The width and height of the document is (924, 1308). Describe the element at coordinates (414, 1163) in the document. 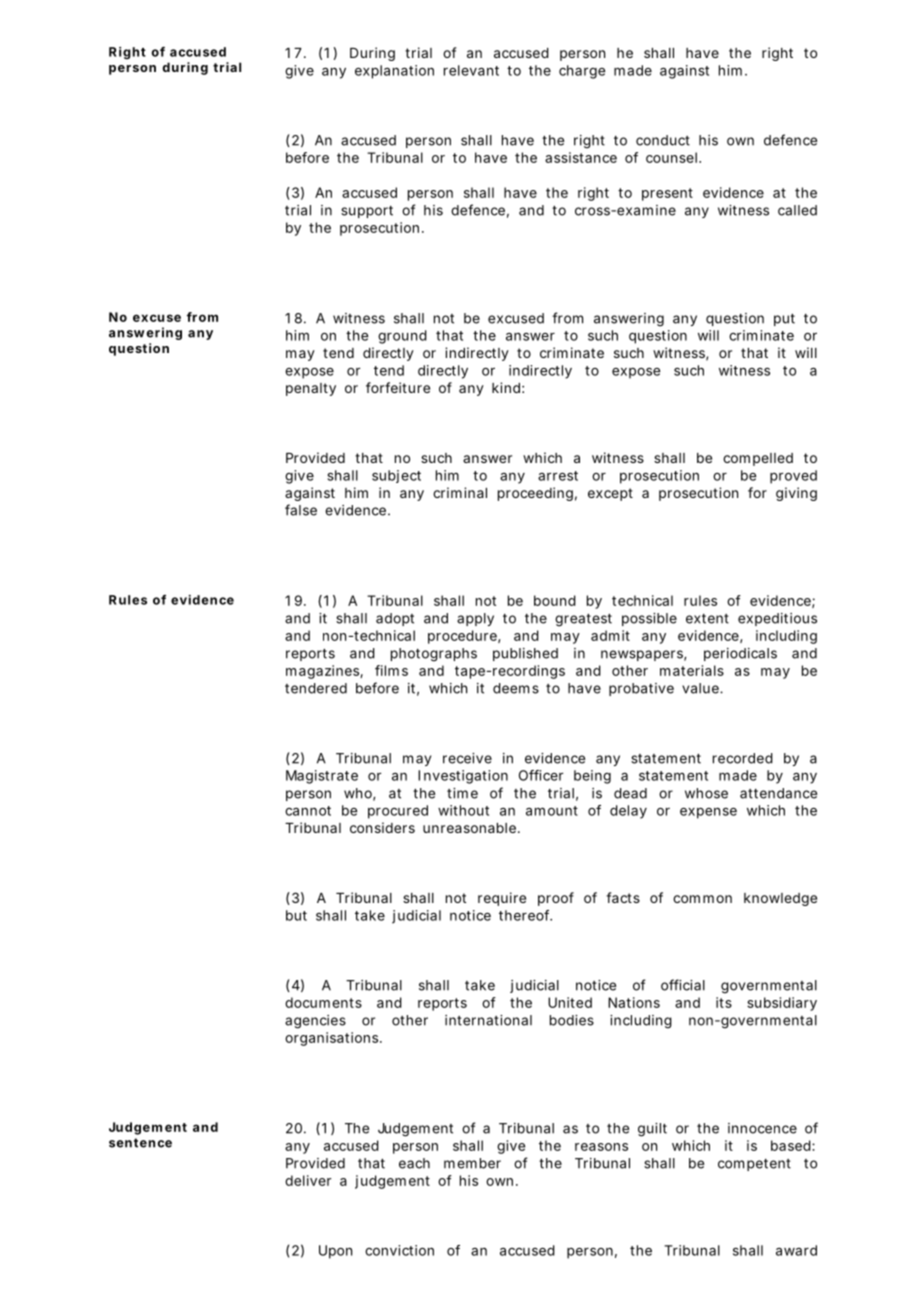

I see `each` at that location.
